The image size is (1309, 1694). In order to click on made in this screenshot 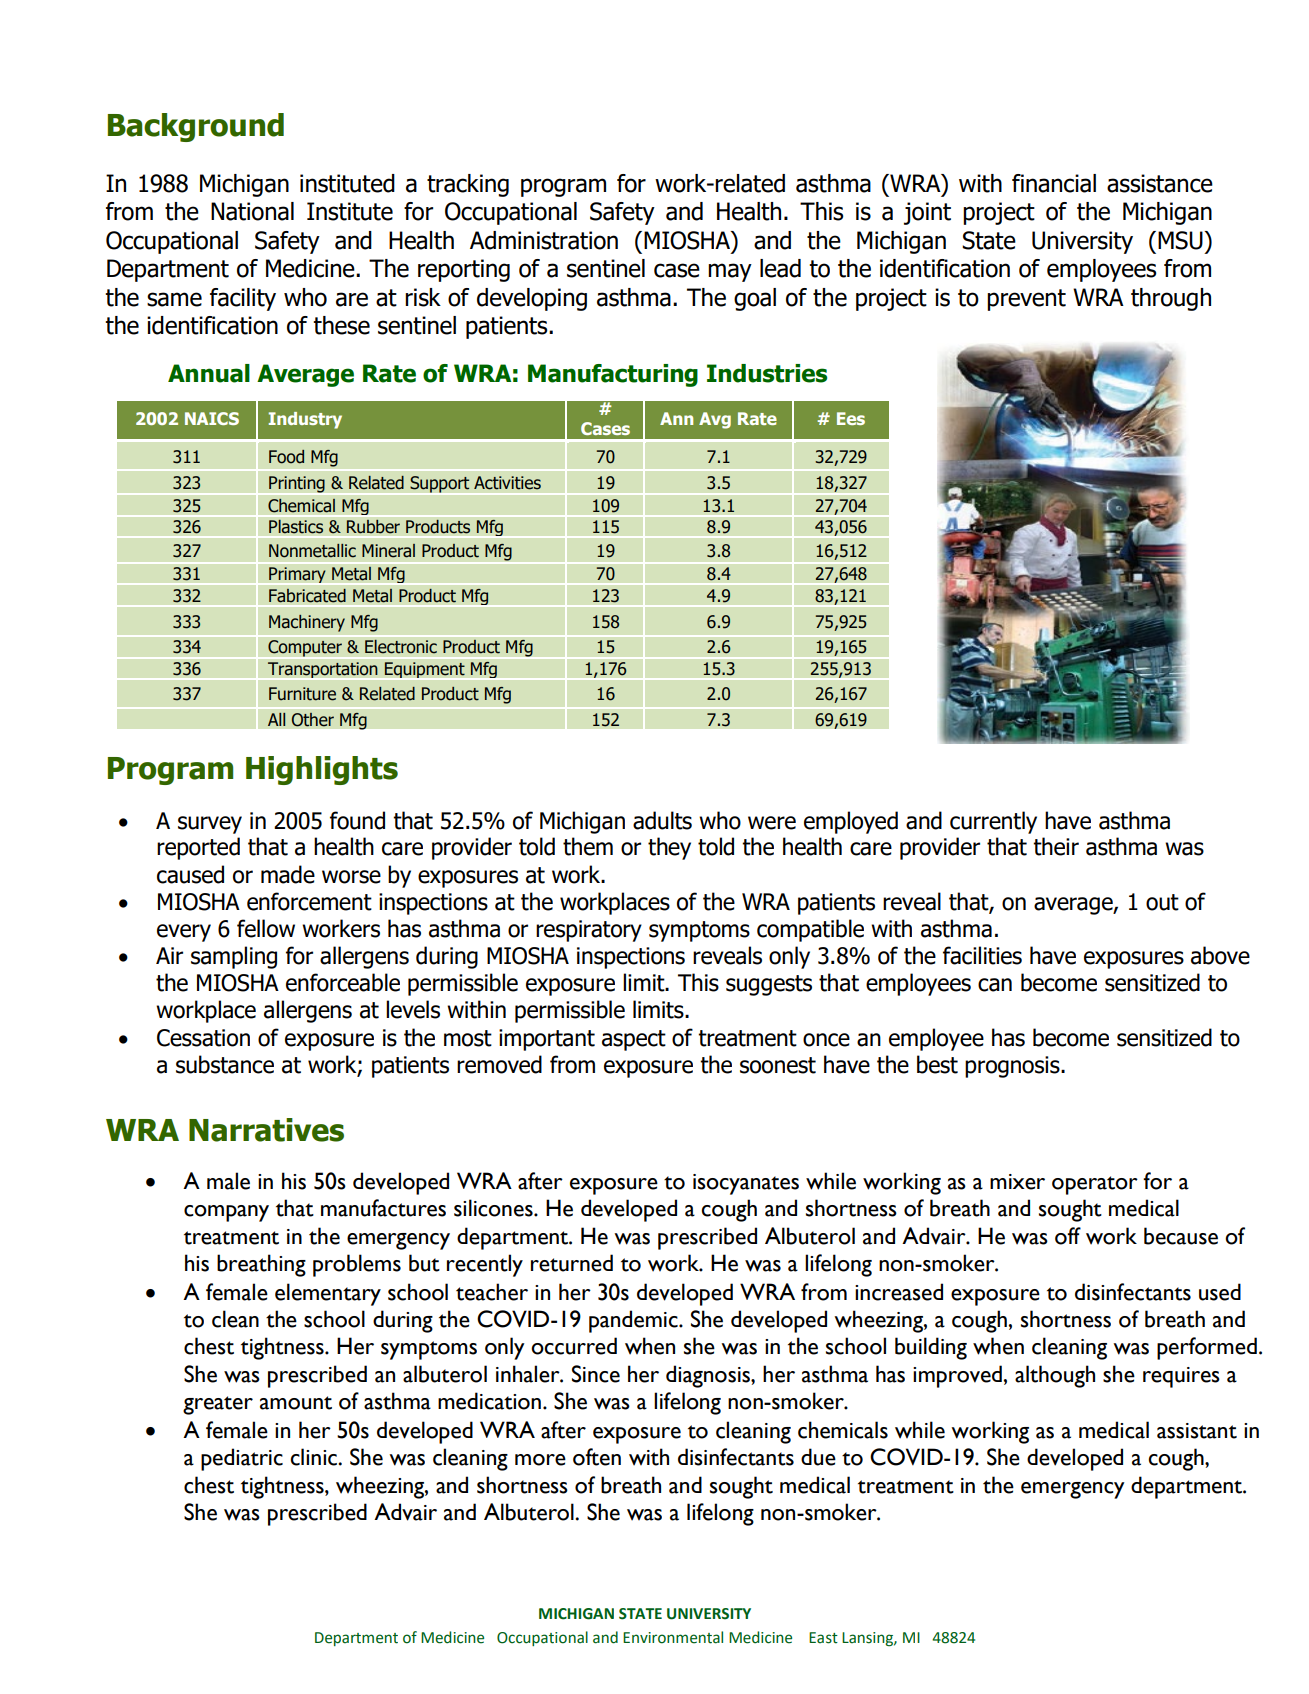, I will do `click(288, 874)`.
